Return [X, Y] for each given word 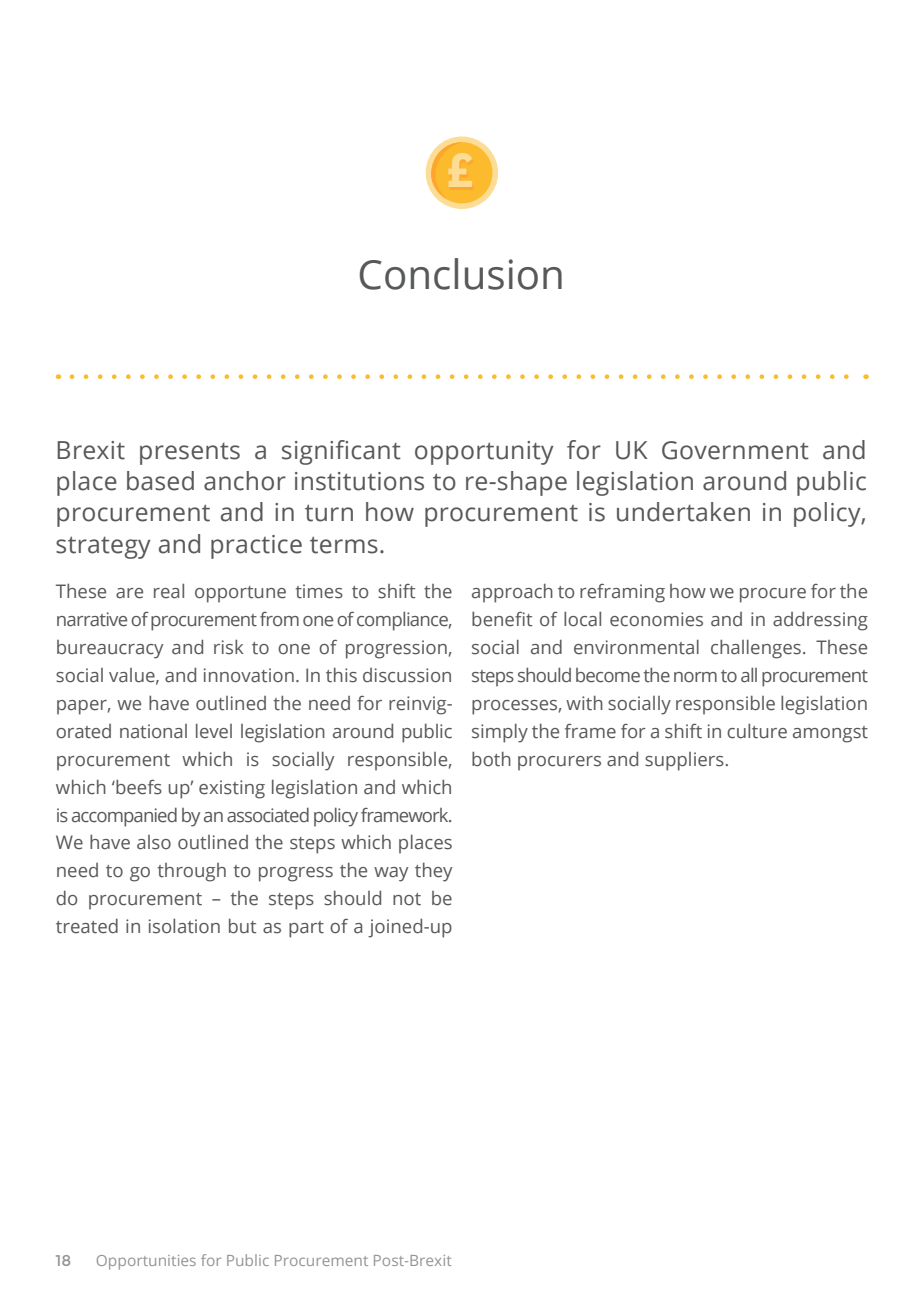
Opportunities [146, 1262]
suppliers [685, 761]
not [407, 899]
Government [735, 450]
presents [190, 453]
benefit [502, 619]
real [169, 591]
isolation [184, 926]
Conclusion [461, 274]
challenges [756, 649]
